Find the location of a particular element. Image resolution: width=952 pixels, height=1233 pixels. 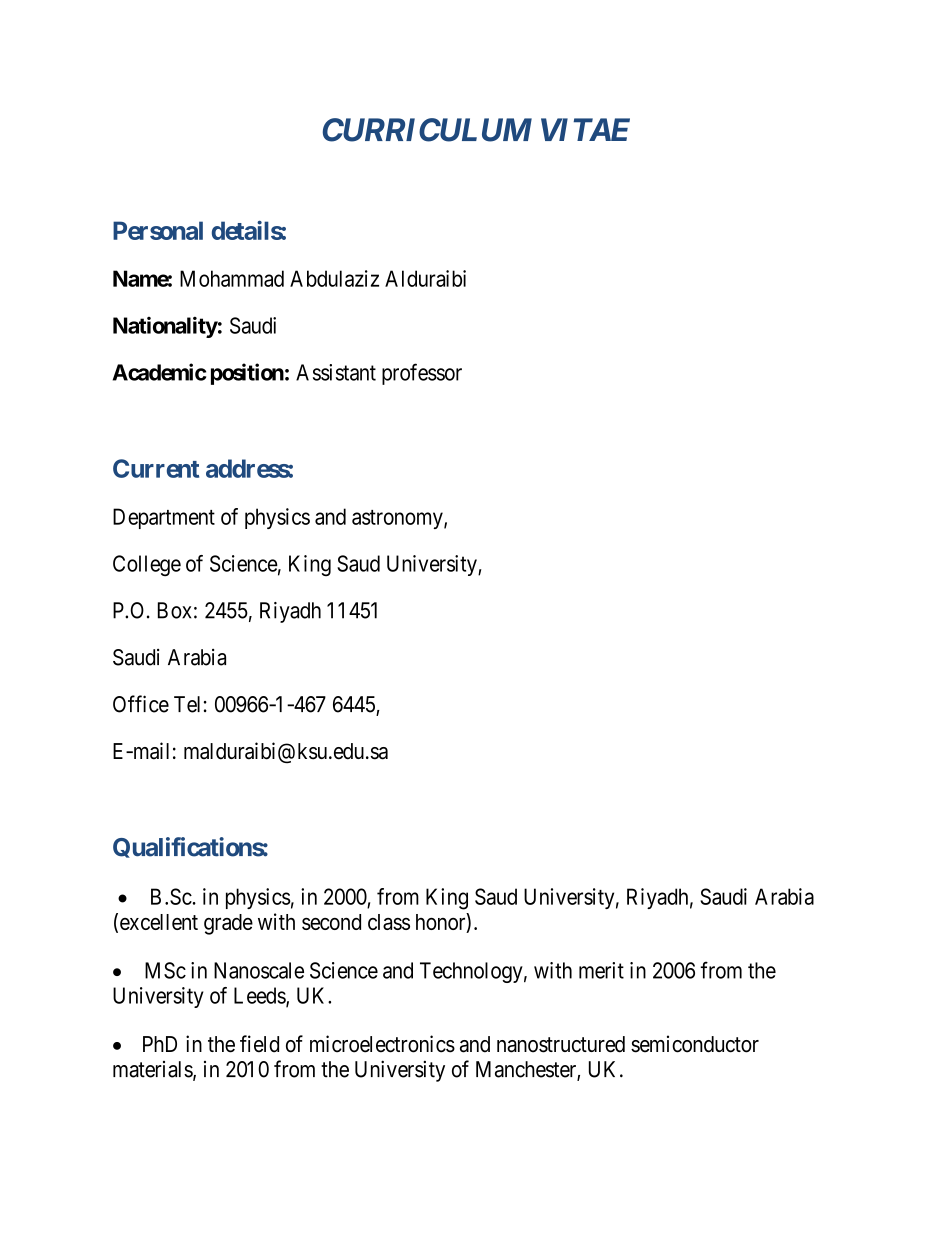

Tel is located at coordinates (187, 704).
